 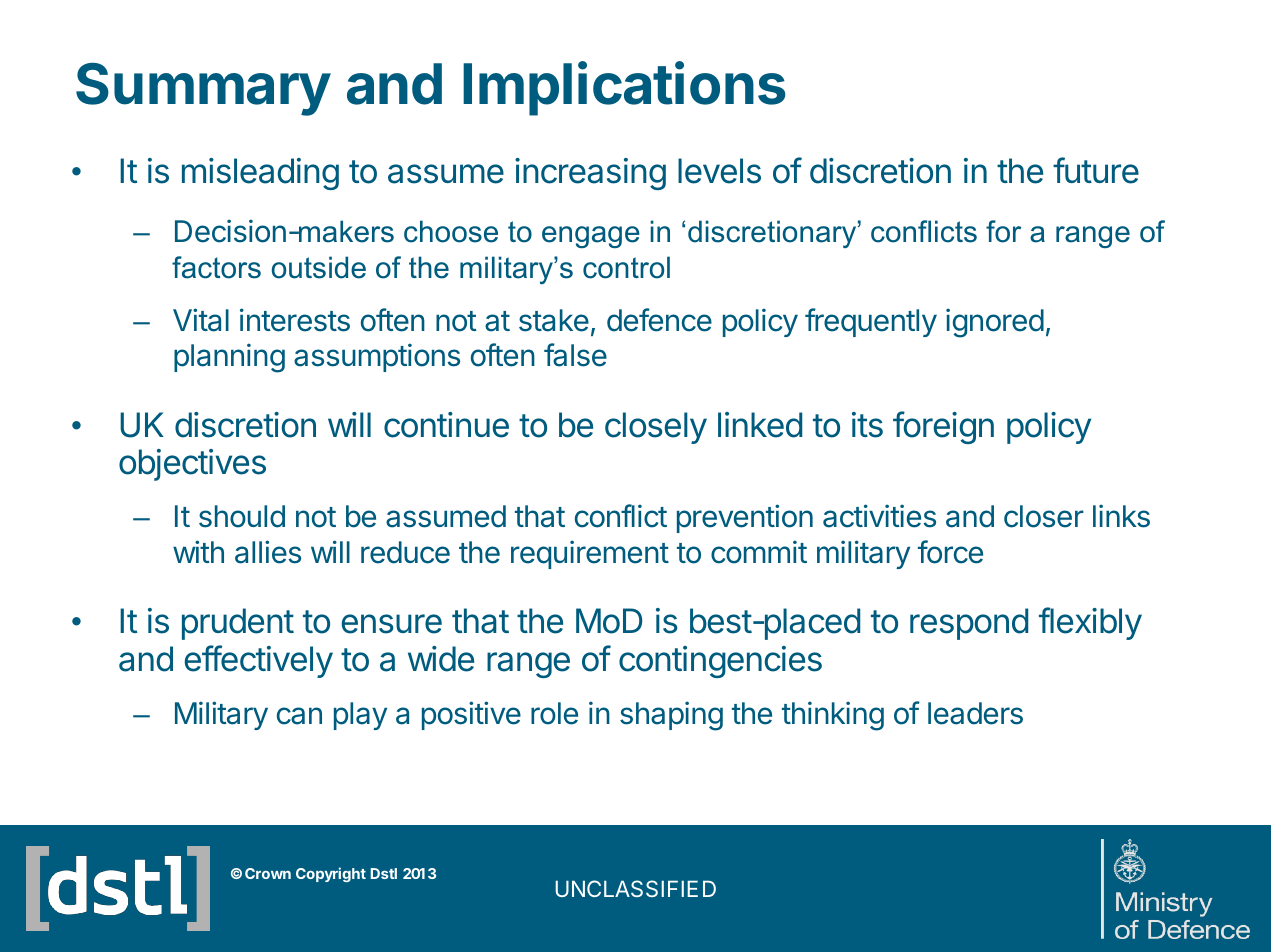 What do you see at coordinates (624, 88) in the screenshot?
I see `Implications` at bounding box center [624, 88].
